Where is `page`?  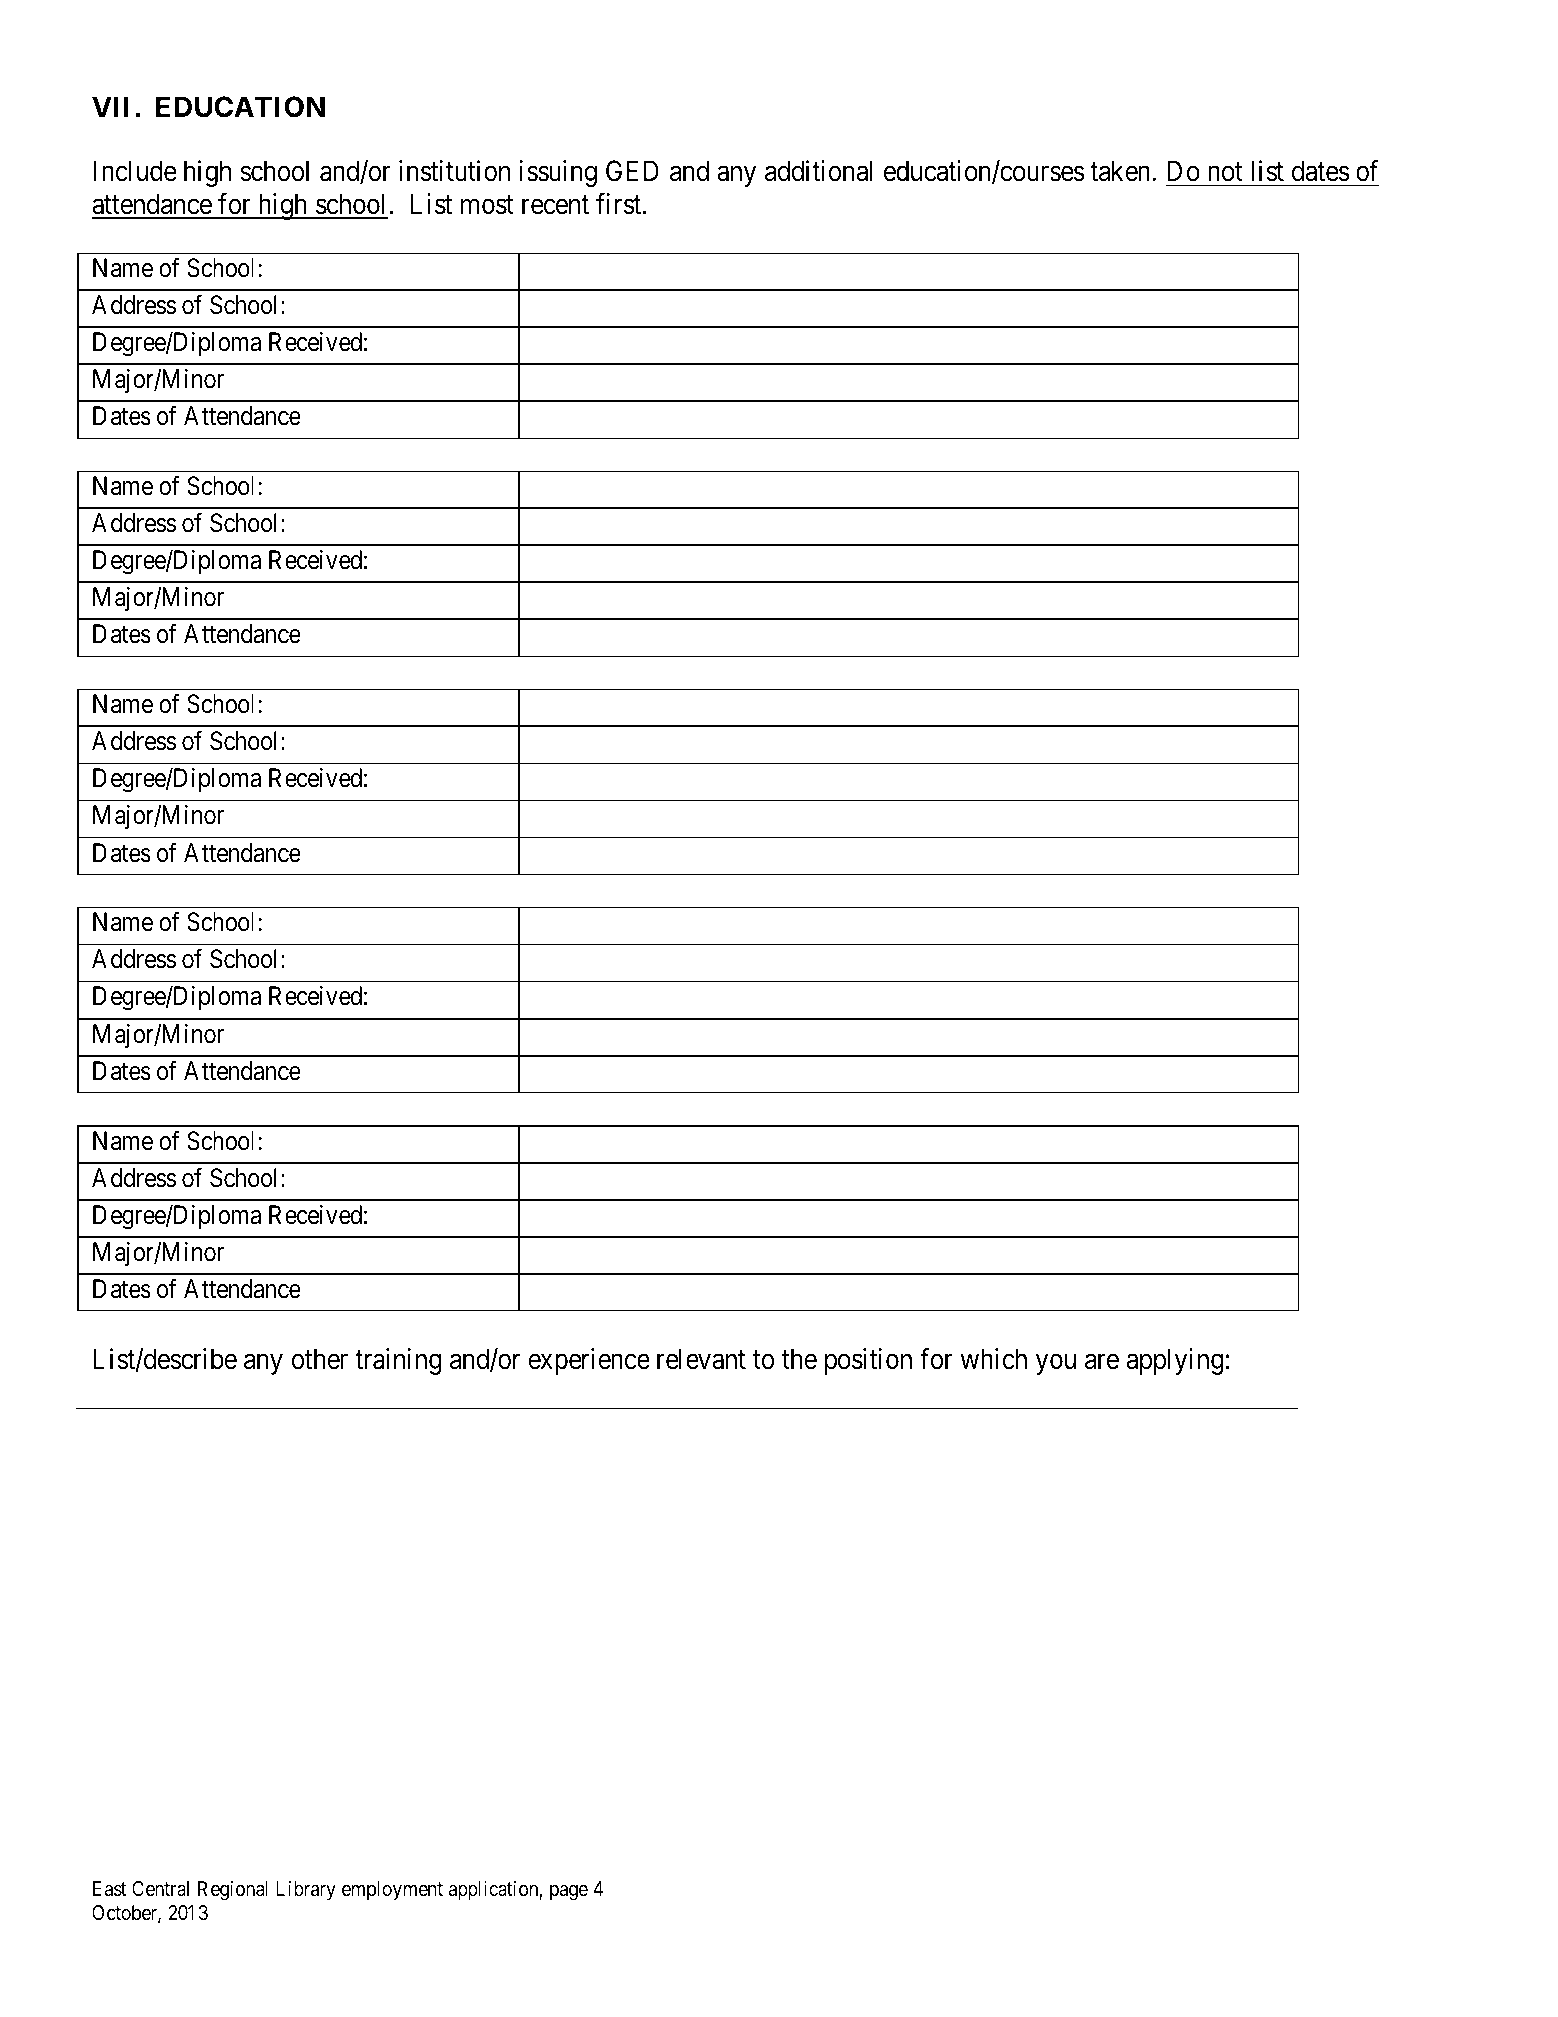 page is located at coordinates (569, 1893).
